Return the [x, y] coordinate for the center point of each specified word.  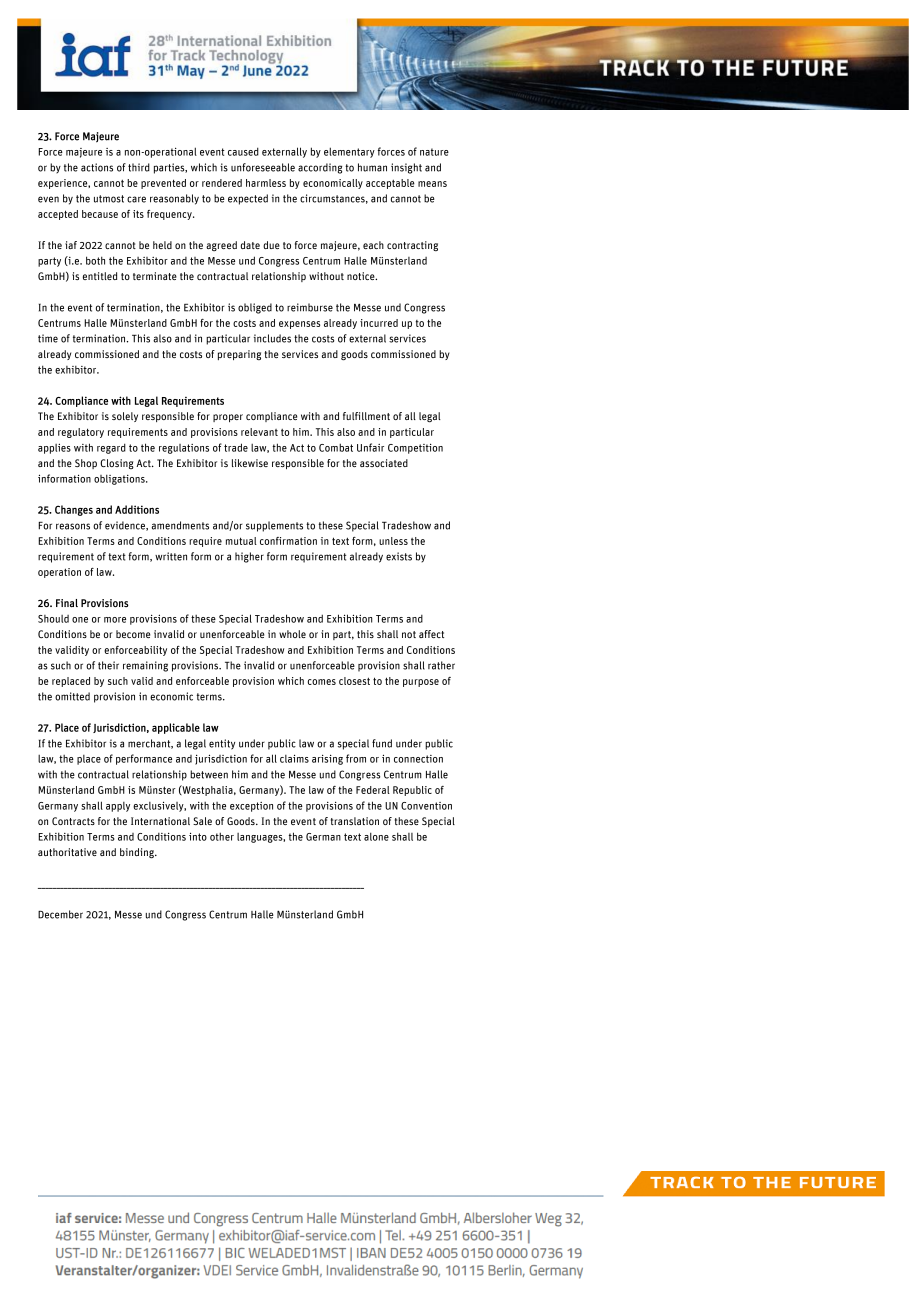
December [60, 914]
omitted [72, 696]
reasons [73, 526]
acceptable [390, 184]
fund [382, 743]
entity [222, 744]
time [48, 338]
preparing [239, 355]
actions [97, 167]
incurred [379, 323]
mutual [241, 541]
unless [393, 541]
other [222, 836]
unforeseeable [263, 167]
